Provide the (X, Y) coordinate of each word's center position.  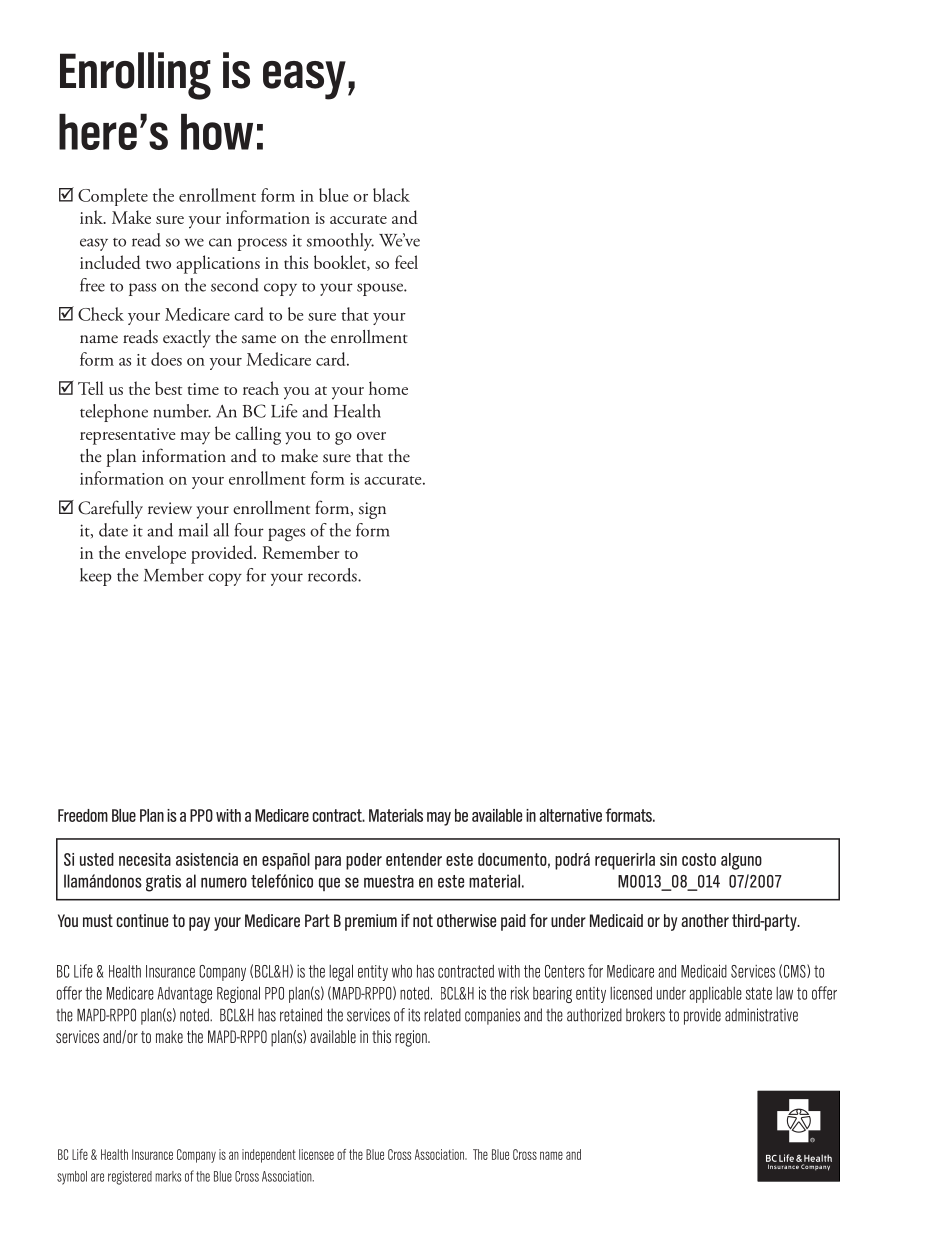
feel (406, 262)
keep (96, 577)
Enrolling (135, 76)
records (333, 575)
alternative (570, 815)
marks (168, 1176)
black (391, 195)
